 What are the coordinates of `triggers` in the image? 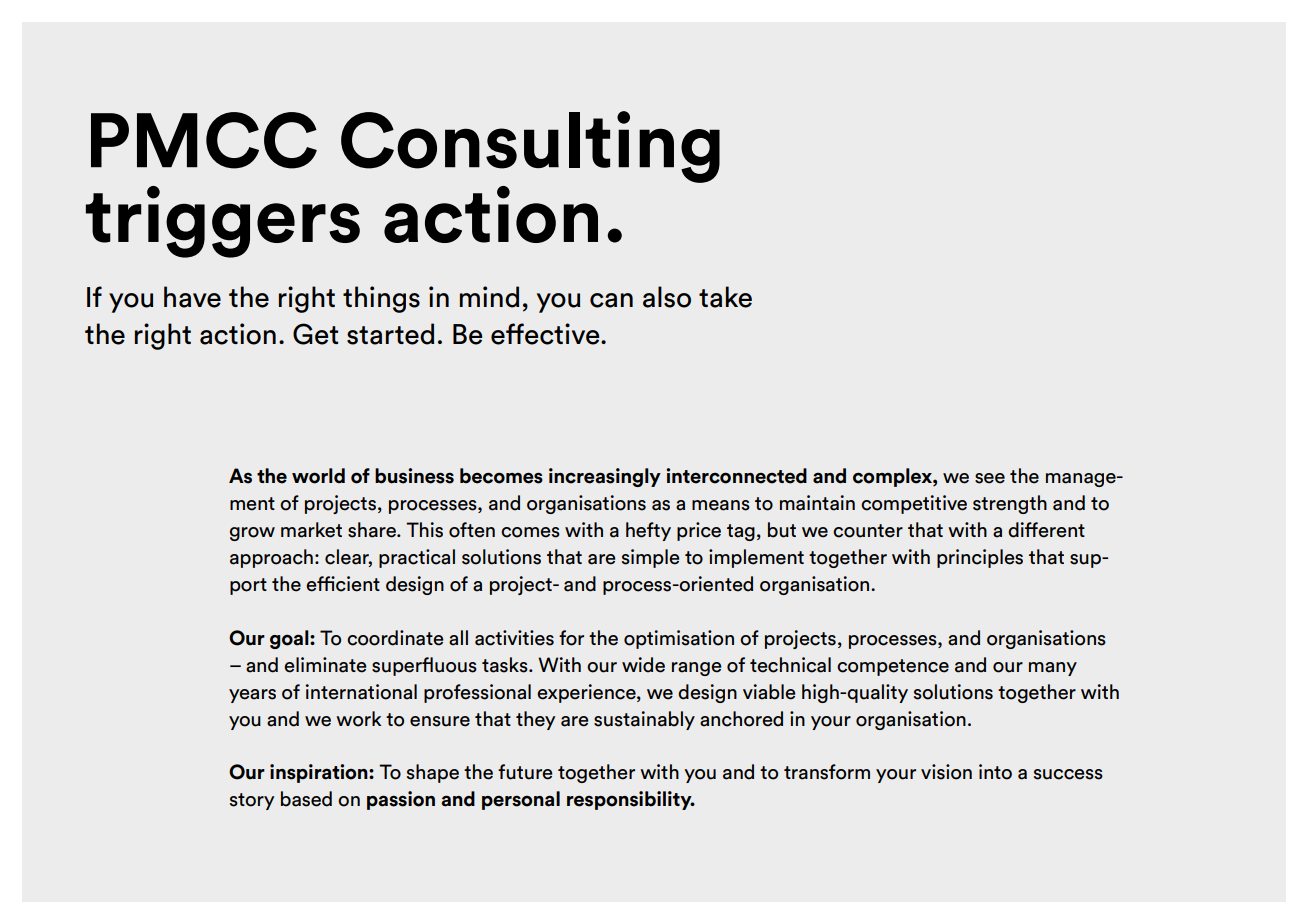 It's located at (223, 222).
